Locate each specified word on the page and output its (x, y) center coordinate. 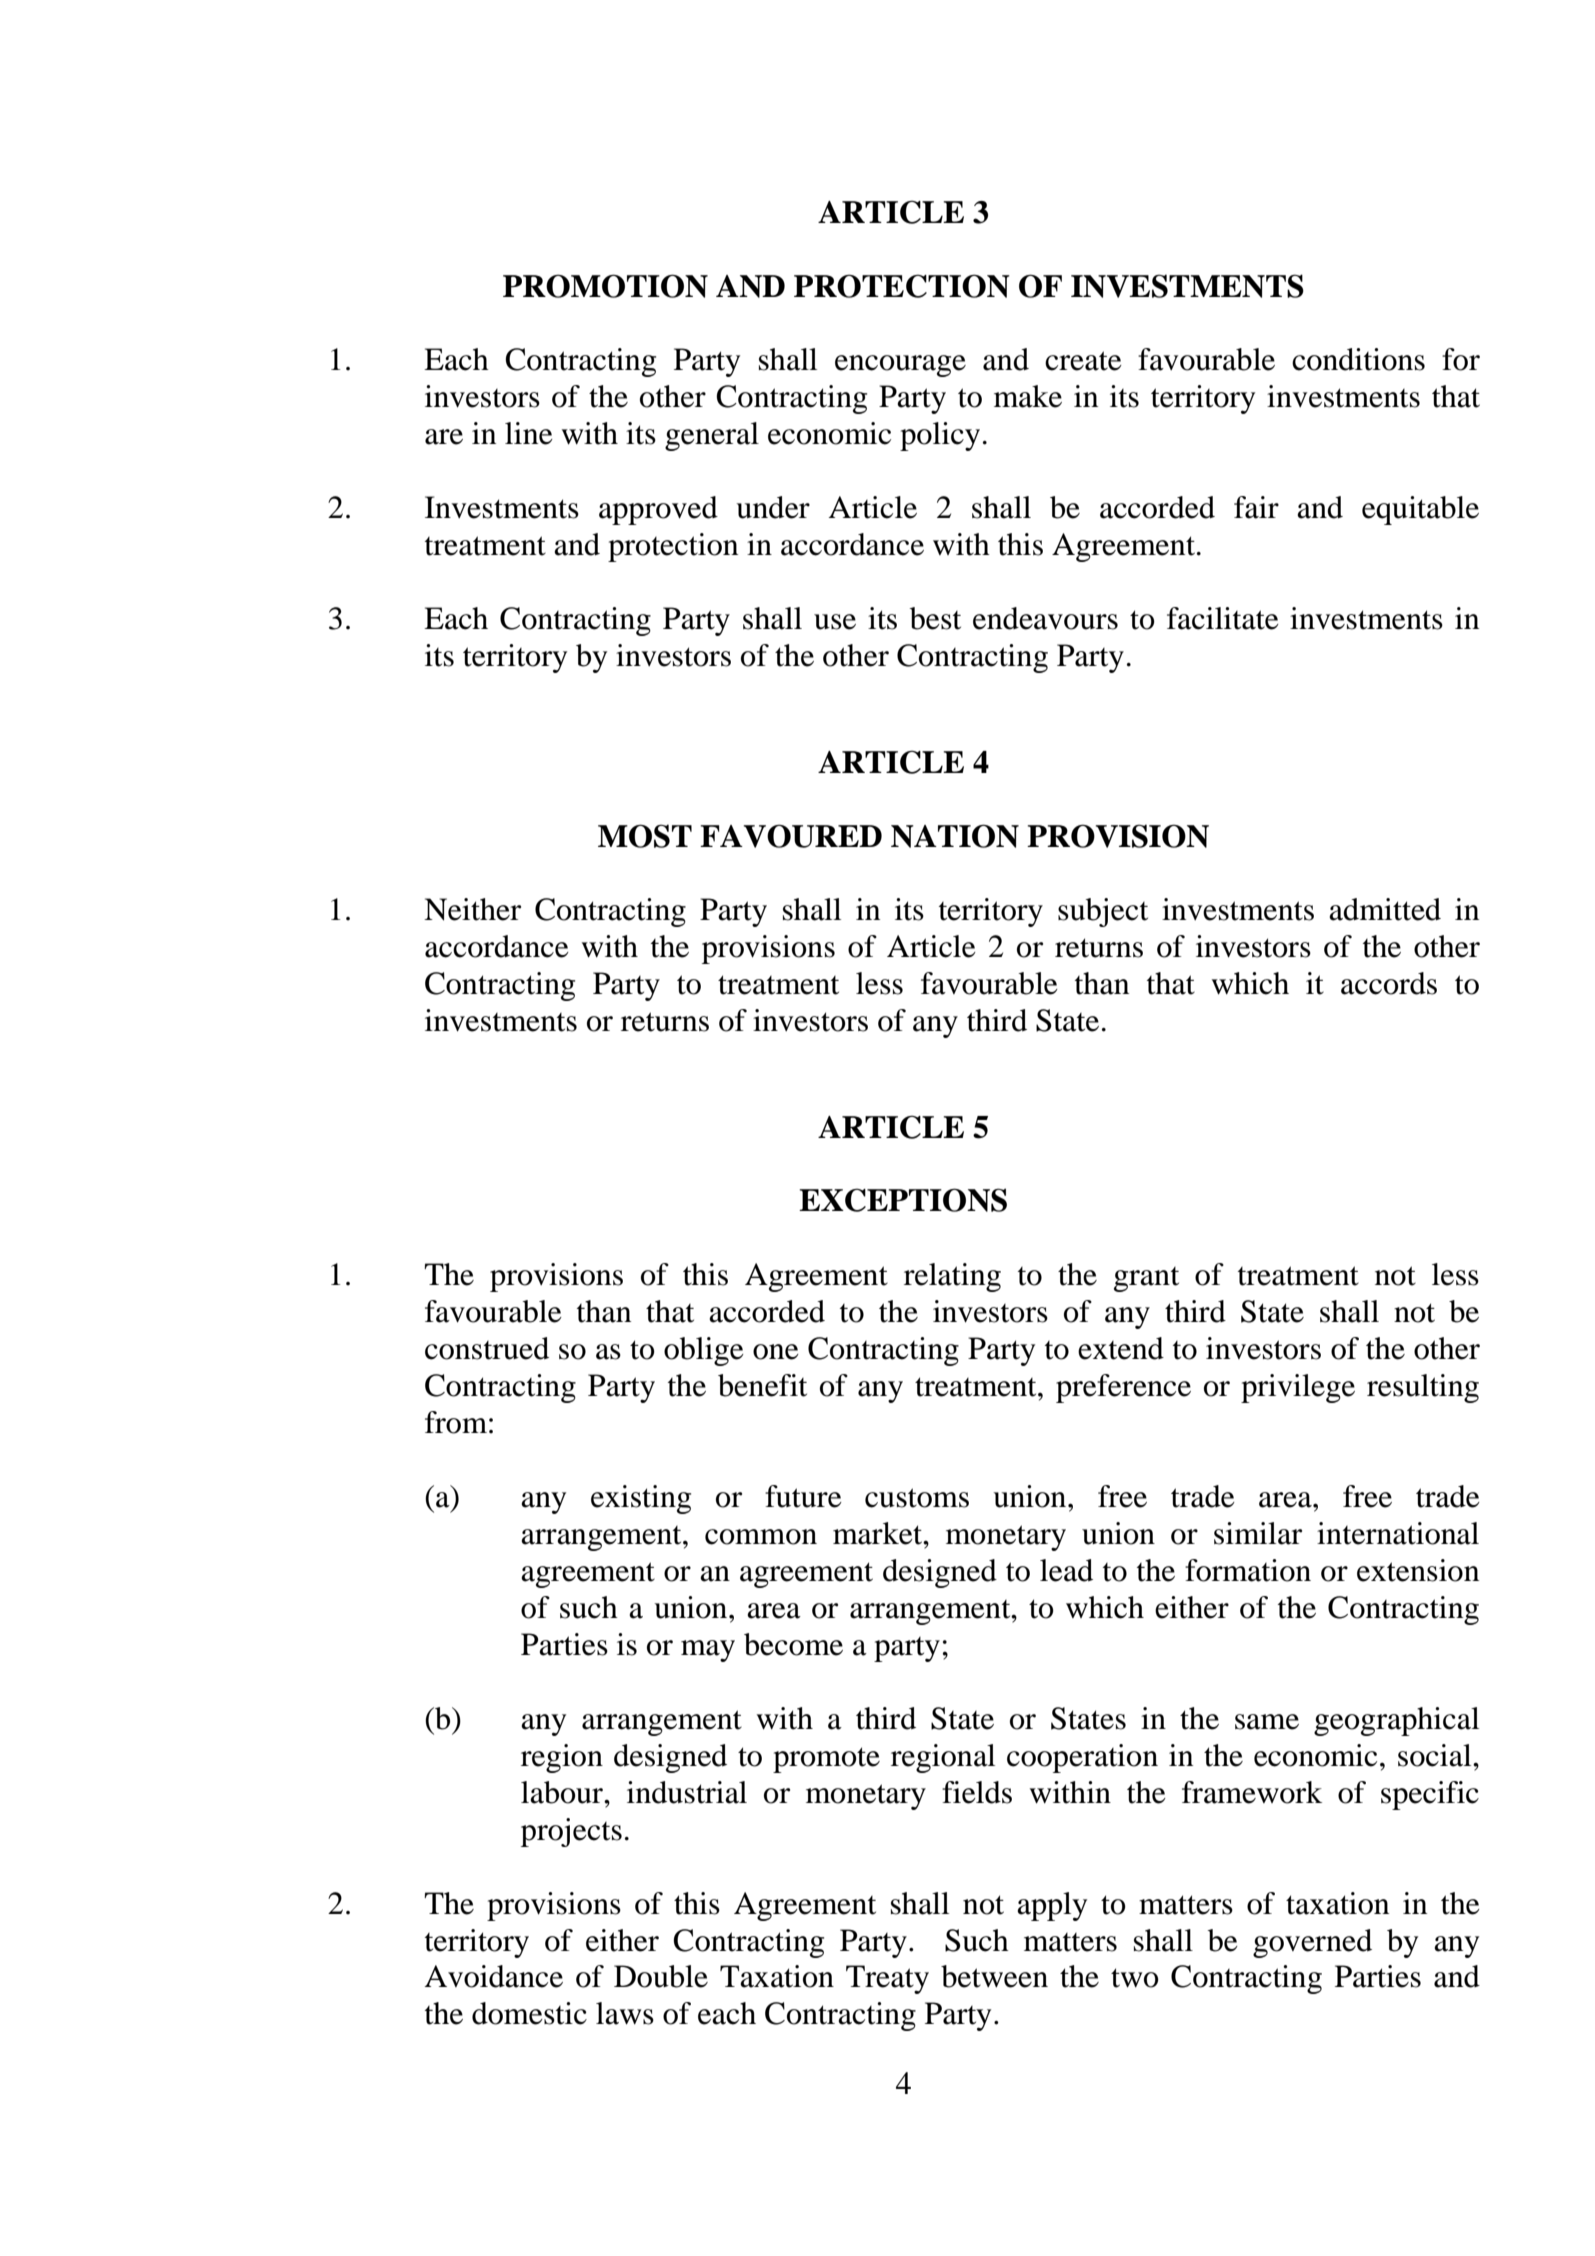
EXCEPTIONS (903, 1200)
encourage (900, 366)
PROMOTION (605, 286)
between (994, 1976)
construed (487, 1348)
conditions (1358, 359)
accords (1389, 983)
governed (1312, 1943)
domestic (529, 2013)
